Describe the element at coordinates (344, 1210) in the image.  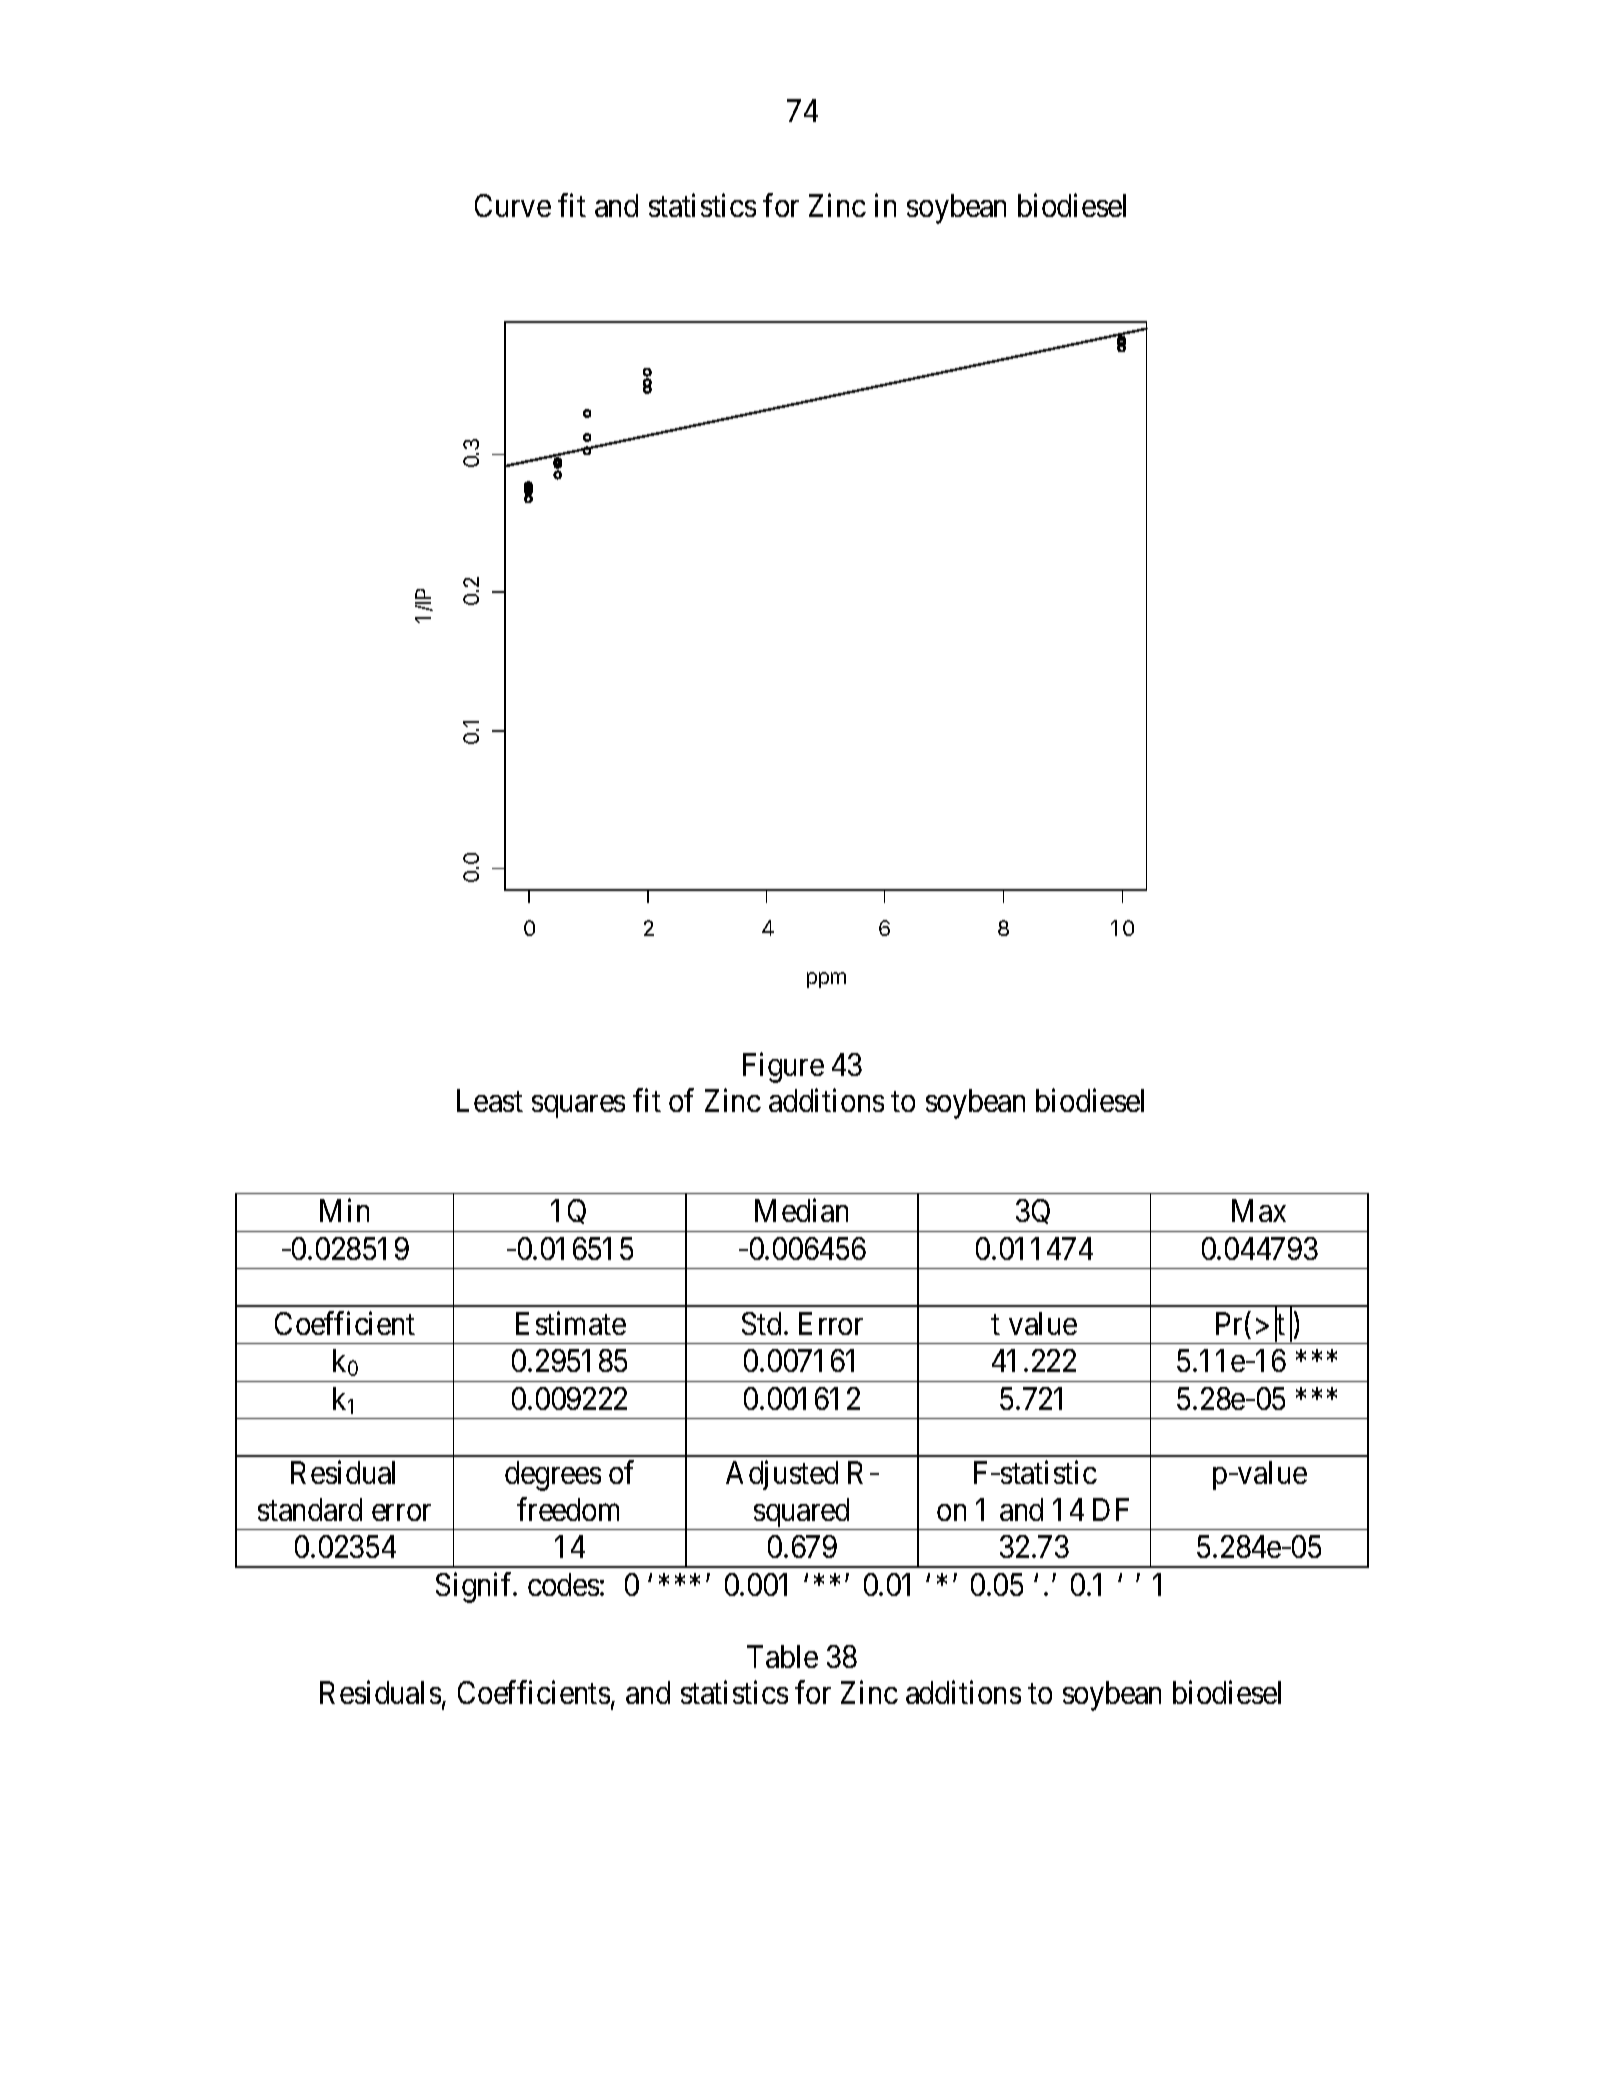
I see `Min` at that location.
